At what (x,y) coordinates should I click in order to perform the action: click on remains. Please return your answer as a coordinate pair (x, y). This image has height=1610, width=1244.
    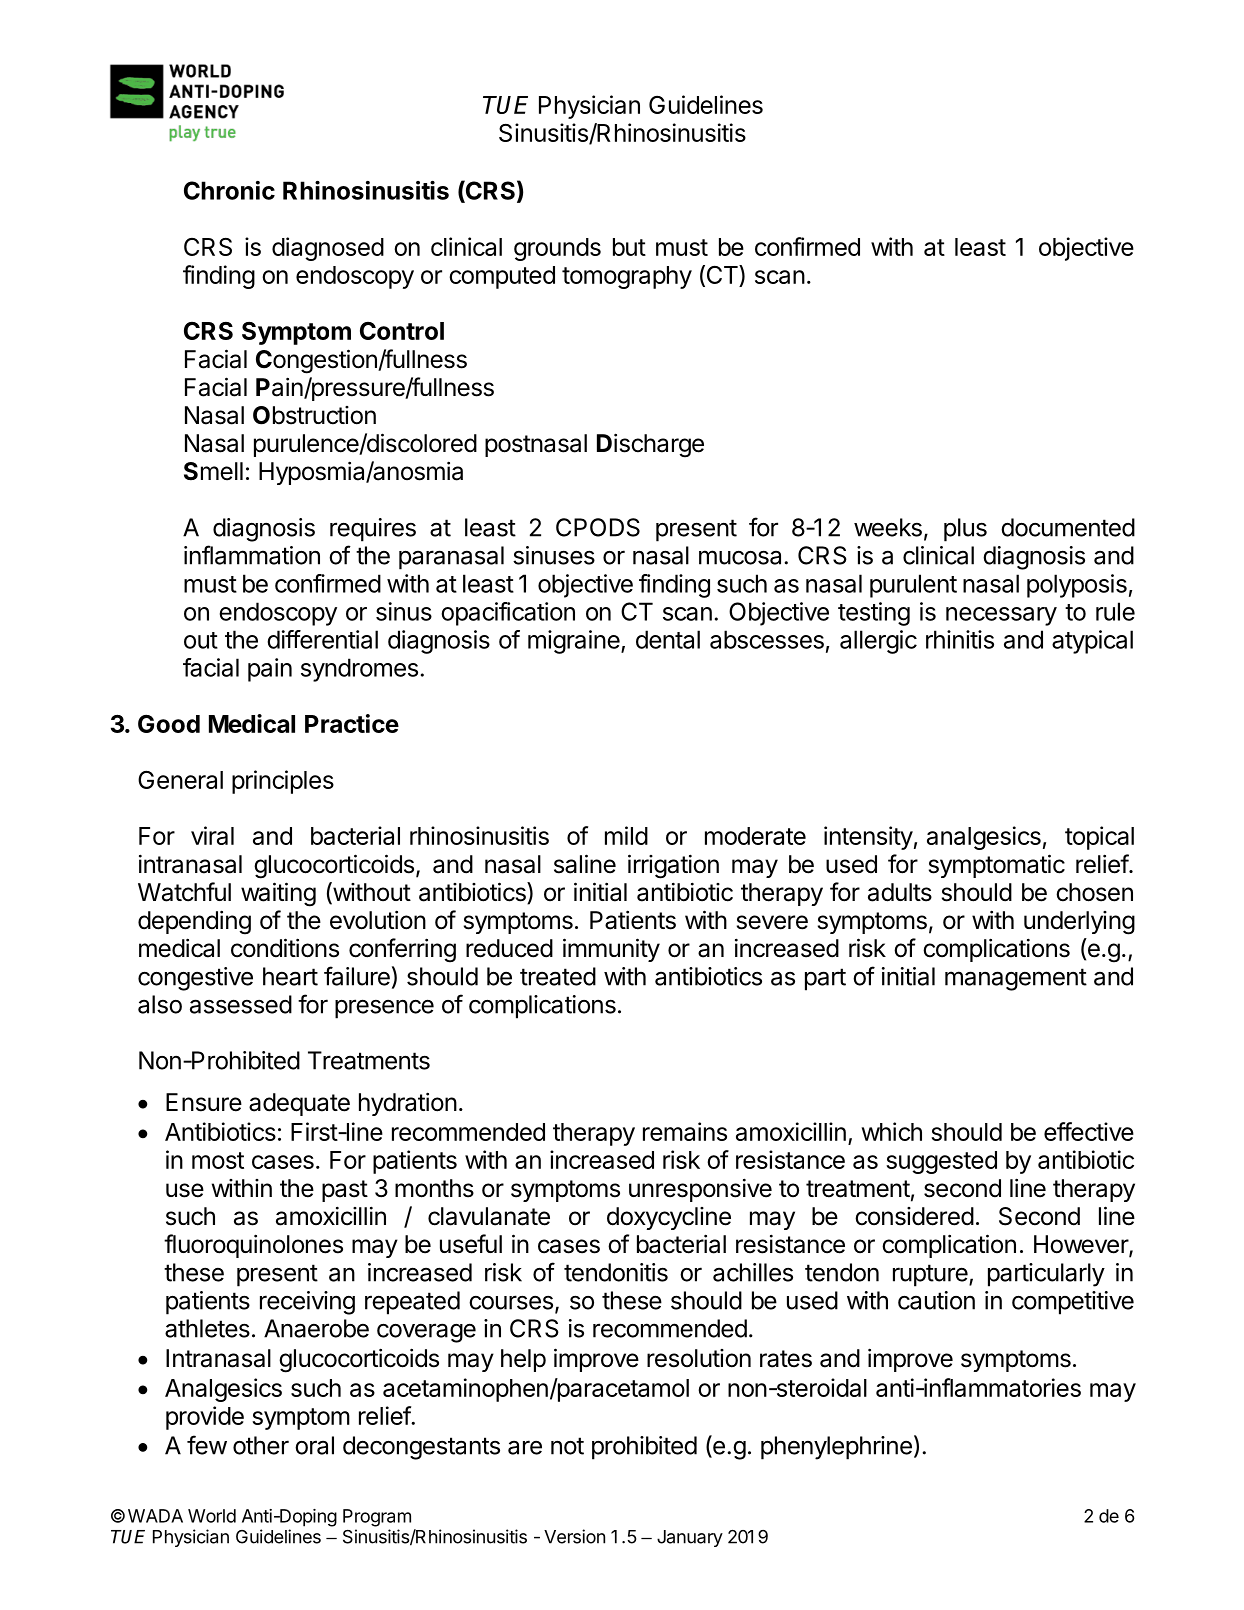
    Looking at the image, I should click on (685, 1131).
